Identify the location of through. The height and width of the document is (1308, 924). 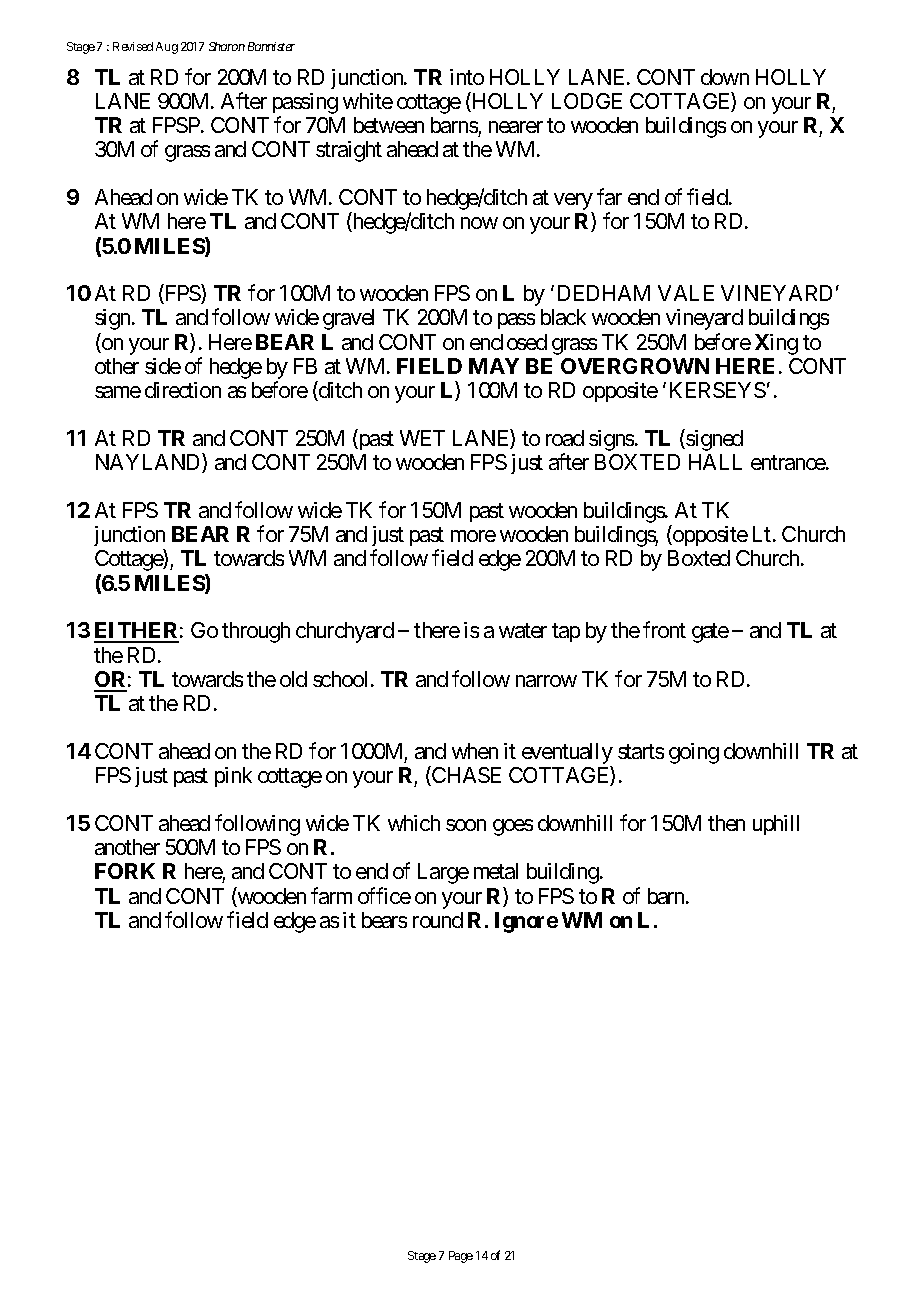
(256, 632).
